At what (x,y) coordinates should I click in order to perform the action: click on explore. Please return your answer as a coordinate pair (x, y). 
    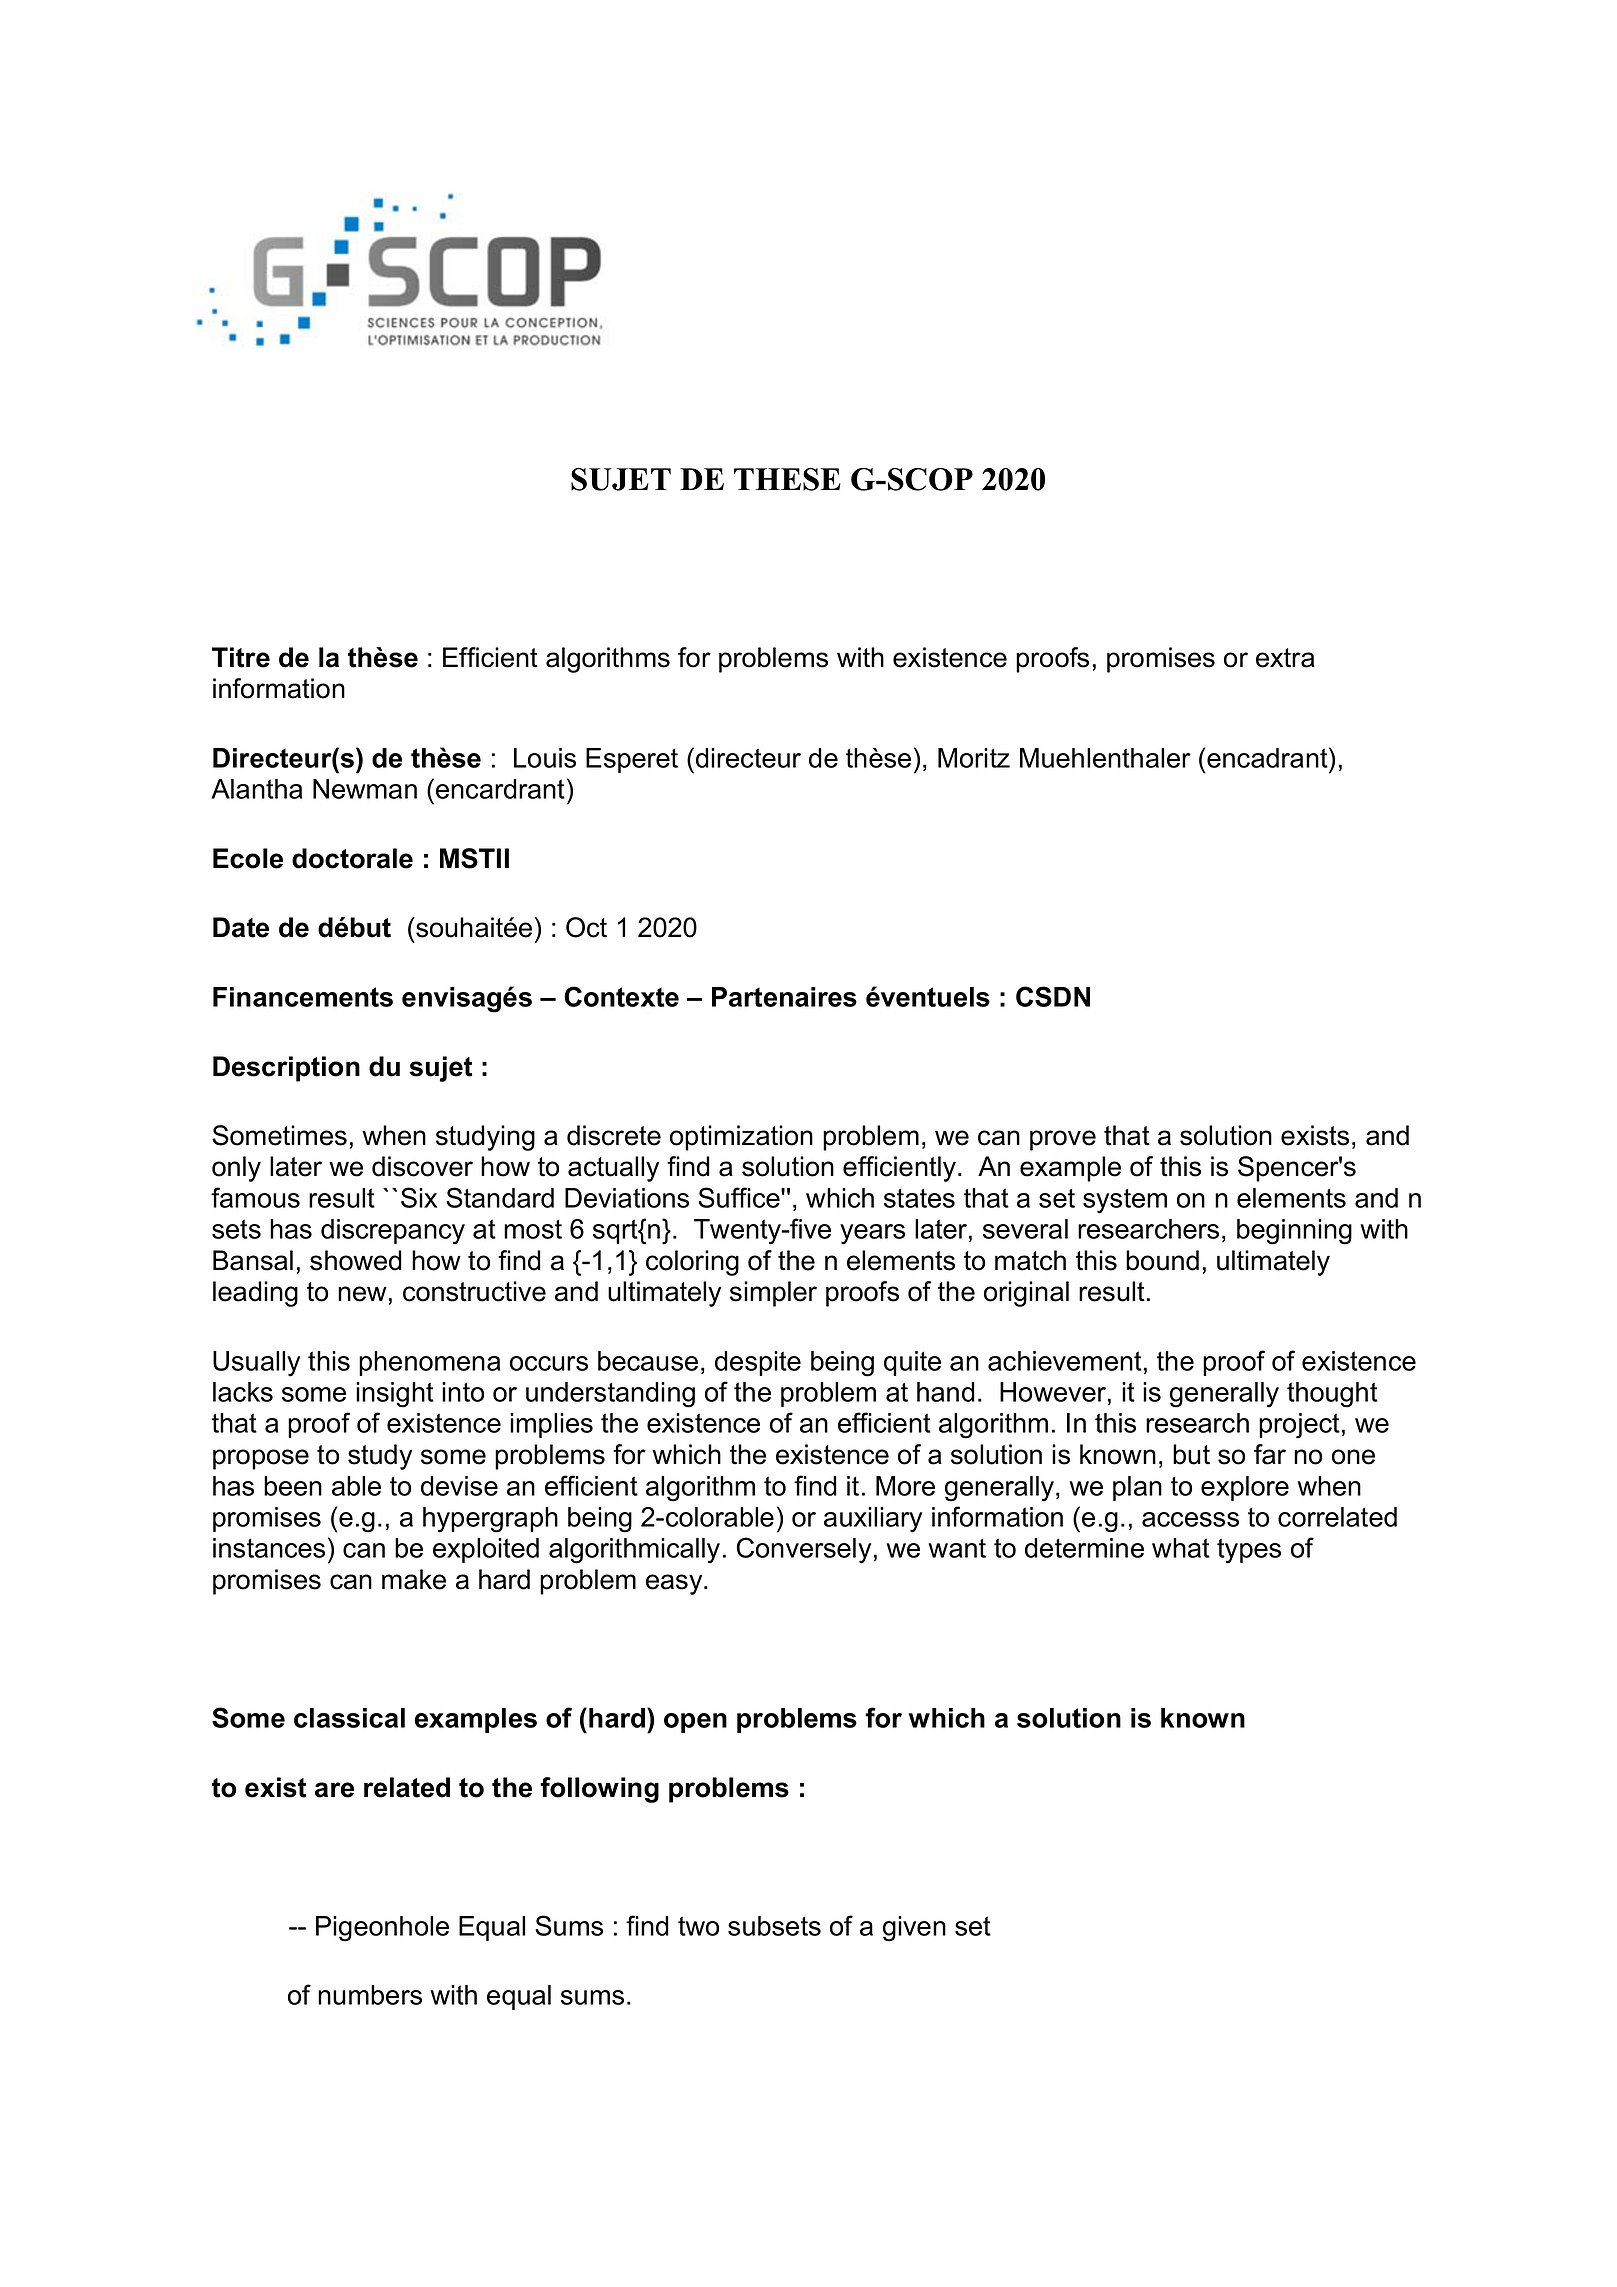
    Looking at the image, I should click on (1245, 1488).
